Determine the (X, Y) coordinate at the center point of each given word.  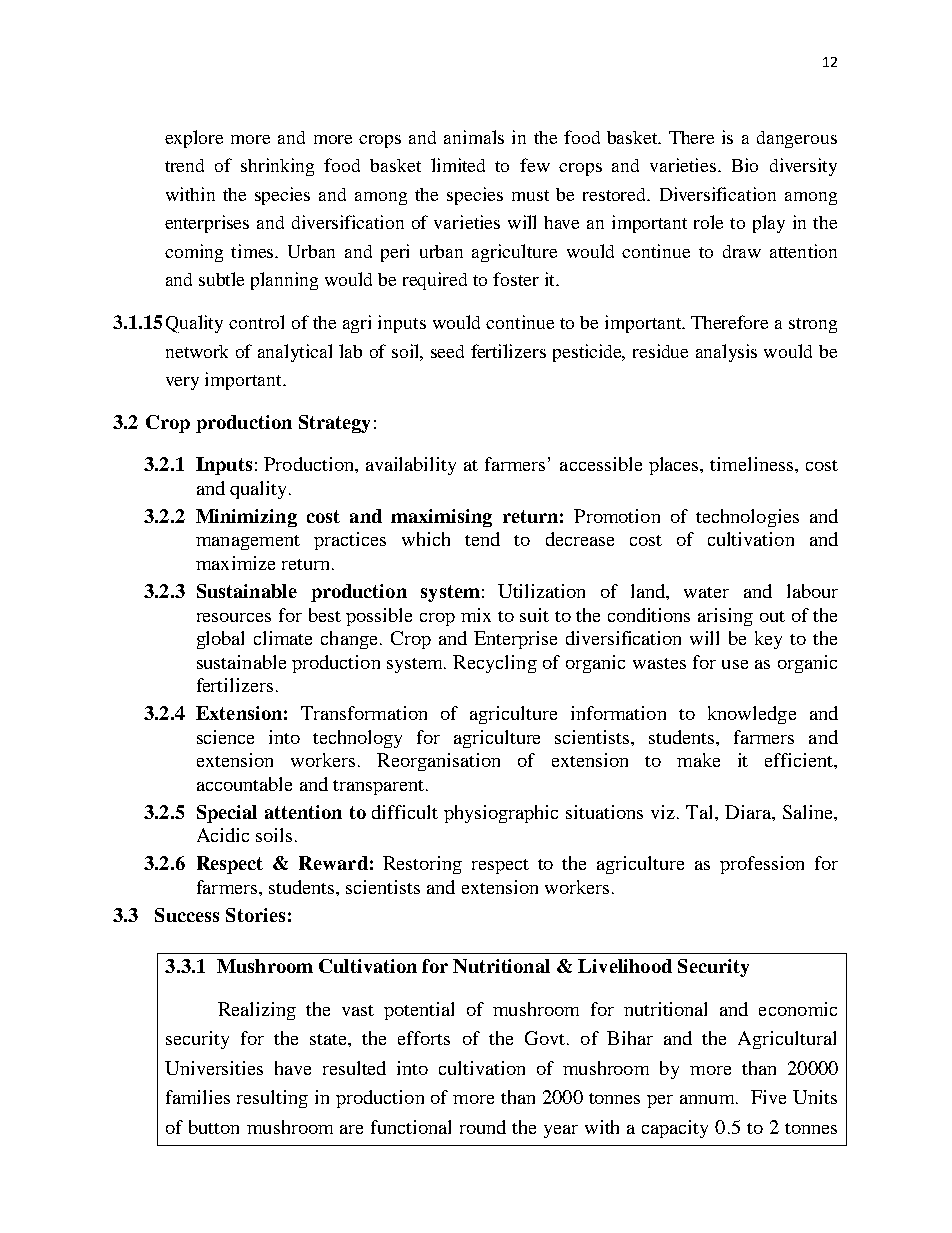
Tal (701, 812)
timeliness (753, 464)
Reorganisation (438, 762)
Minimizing (246, 518)
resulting (272, 1099)
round (483, 1127)
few (535, 165)
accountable (244, 784)
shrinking (277, 167)
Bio (745, 165)
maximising (441, 518)
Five (768, 1097)
